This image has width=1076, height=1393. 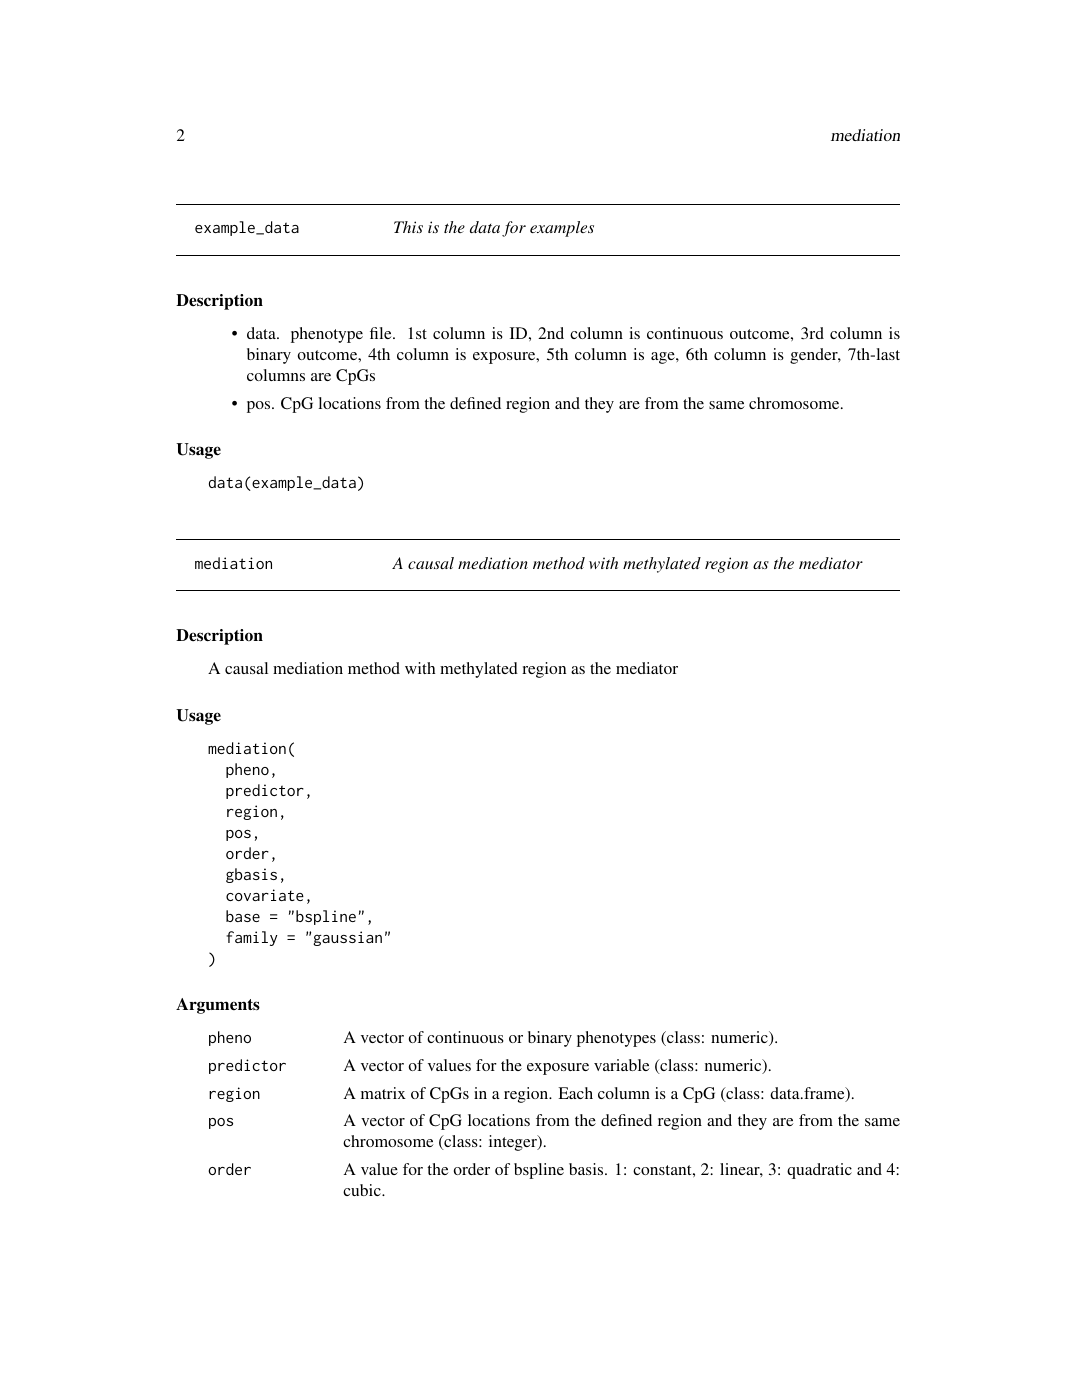 I want to click on quadratic, so click(x=819, y=1171).
